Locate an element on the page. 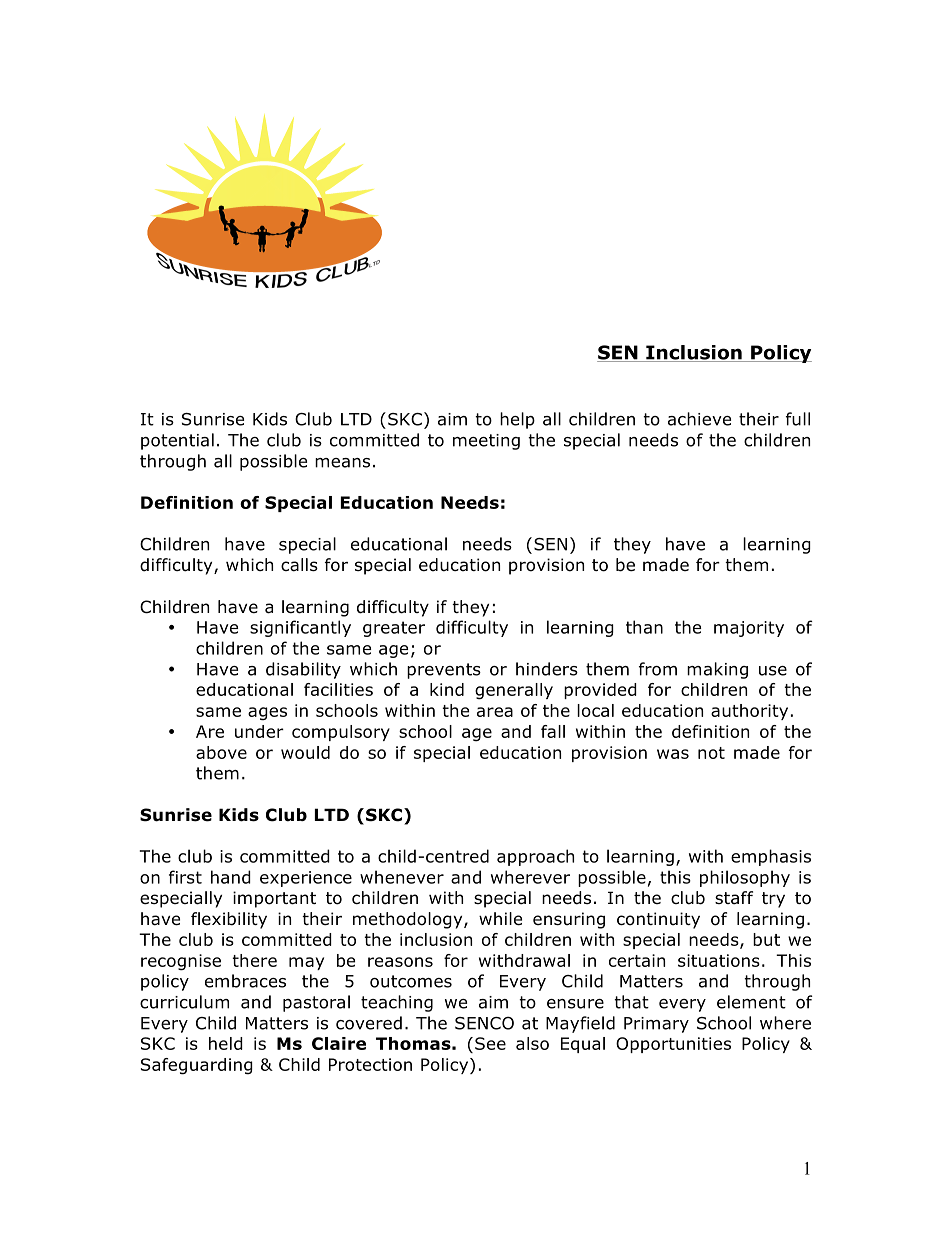 The height and width of the document is (1233, 952). prevents is located at coordinates (444, 671).
